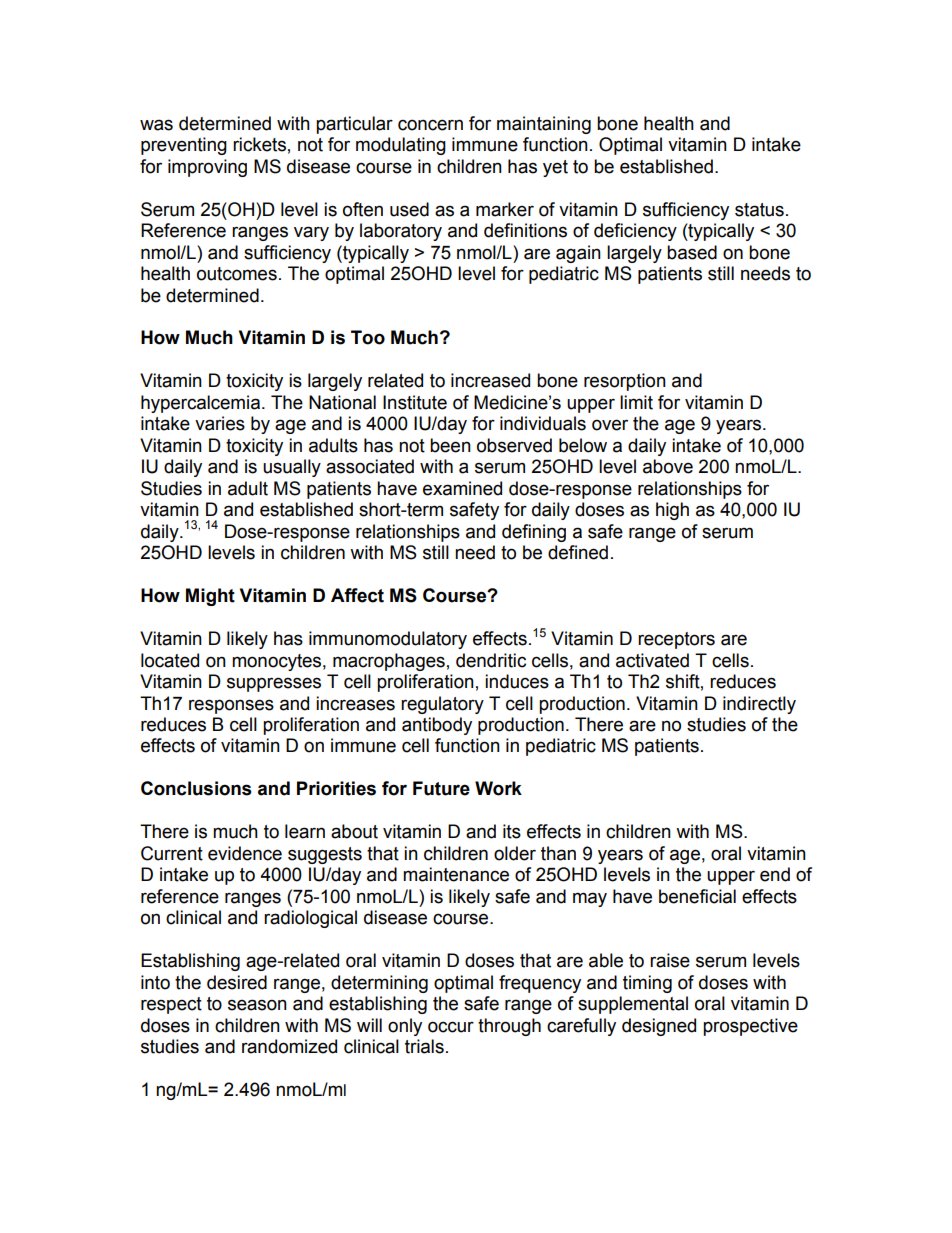  I want to click on improving, so click(207, 168).
